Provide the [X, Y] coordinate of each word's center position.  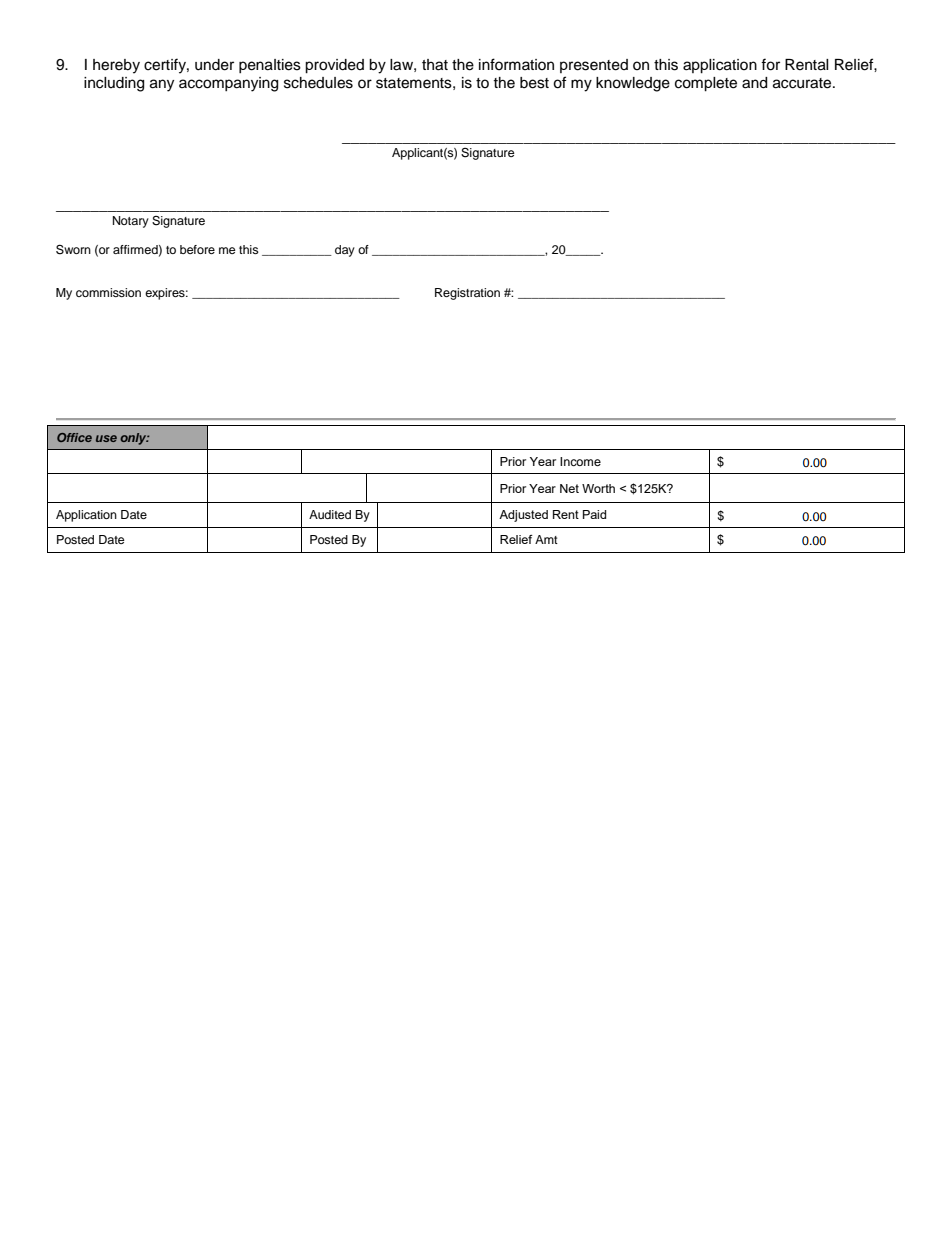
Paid [594, 514]
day [345, 251]
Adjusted [523, 516]
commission [108, 292]
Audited [330, 514]
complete [706, 84]
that [435, 65]
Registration [467, 294]
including [114, 84]
